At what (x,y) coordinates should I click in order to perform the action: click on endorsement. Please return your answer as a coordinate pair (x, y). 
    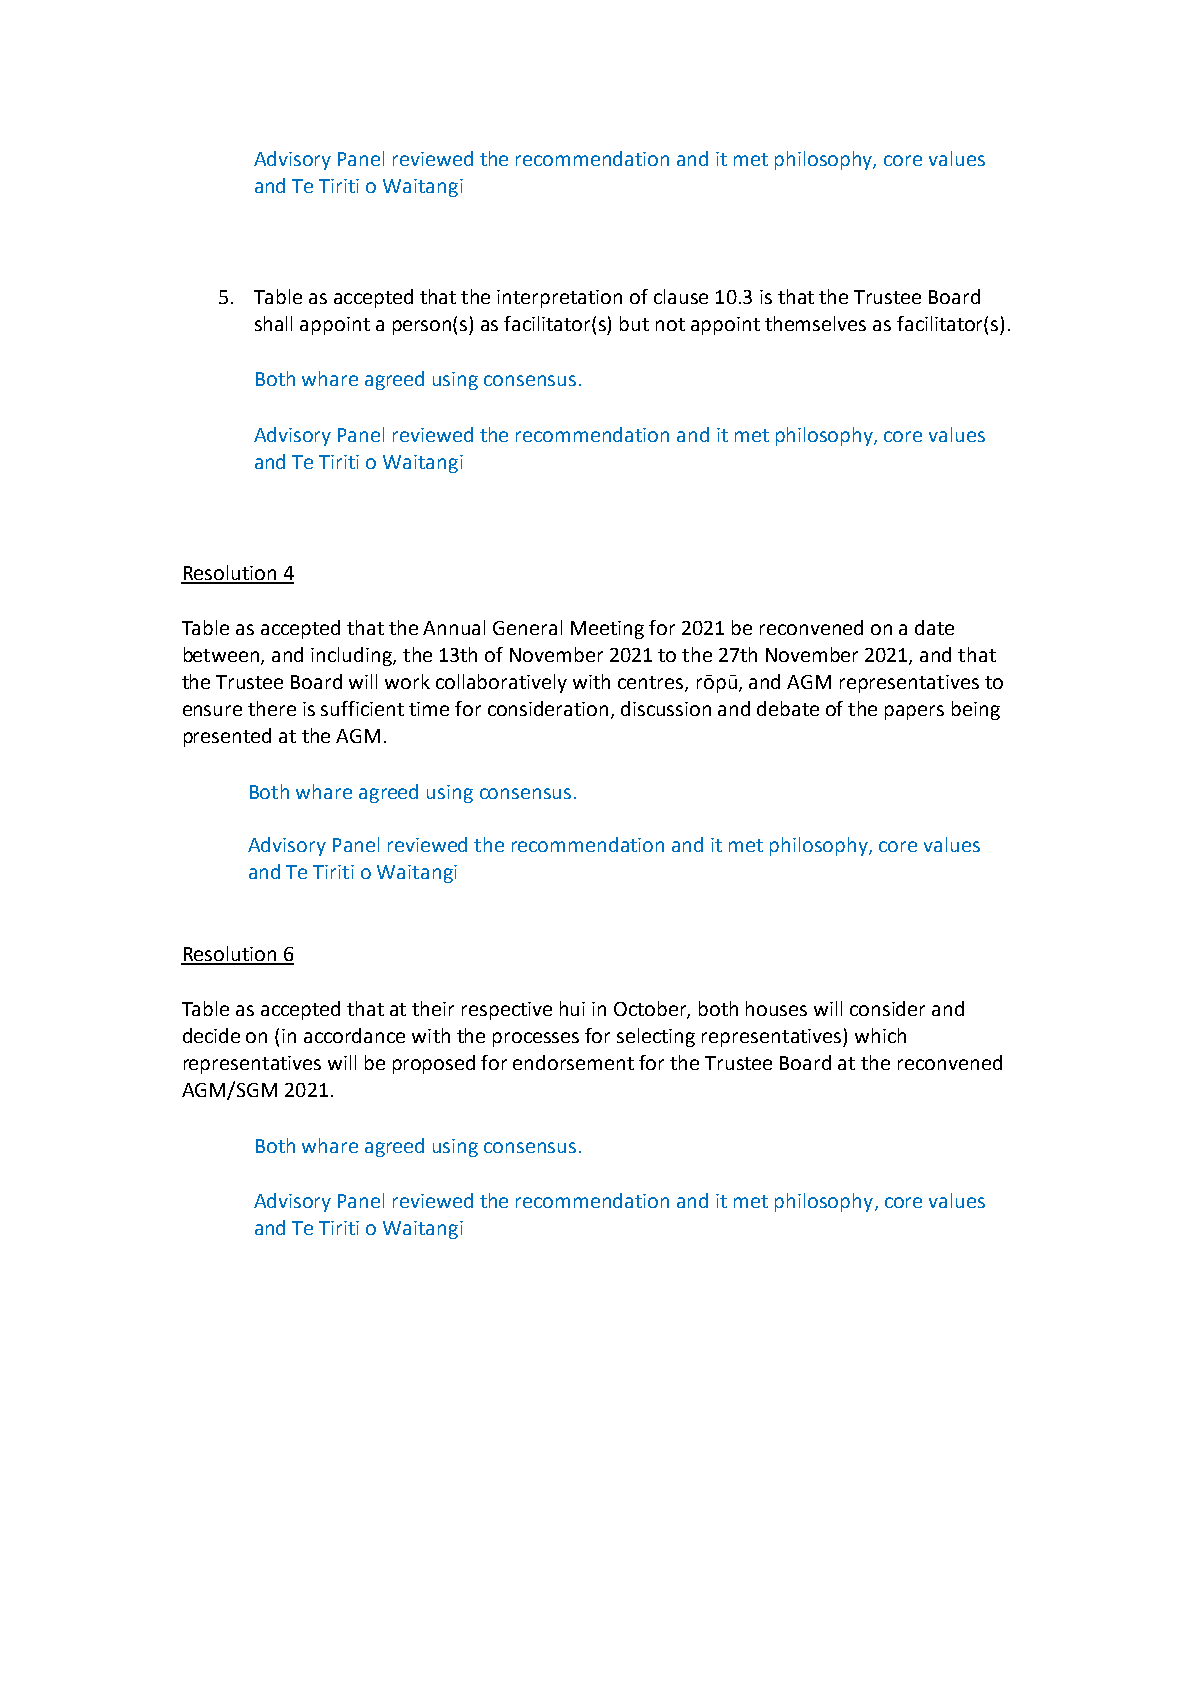
    Looking at the image, I should click on (573, 1062).
